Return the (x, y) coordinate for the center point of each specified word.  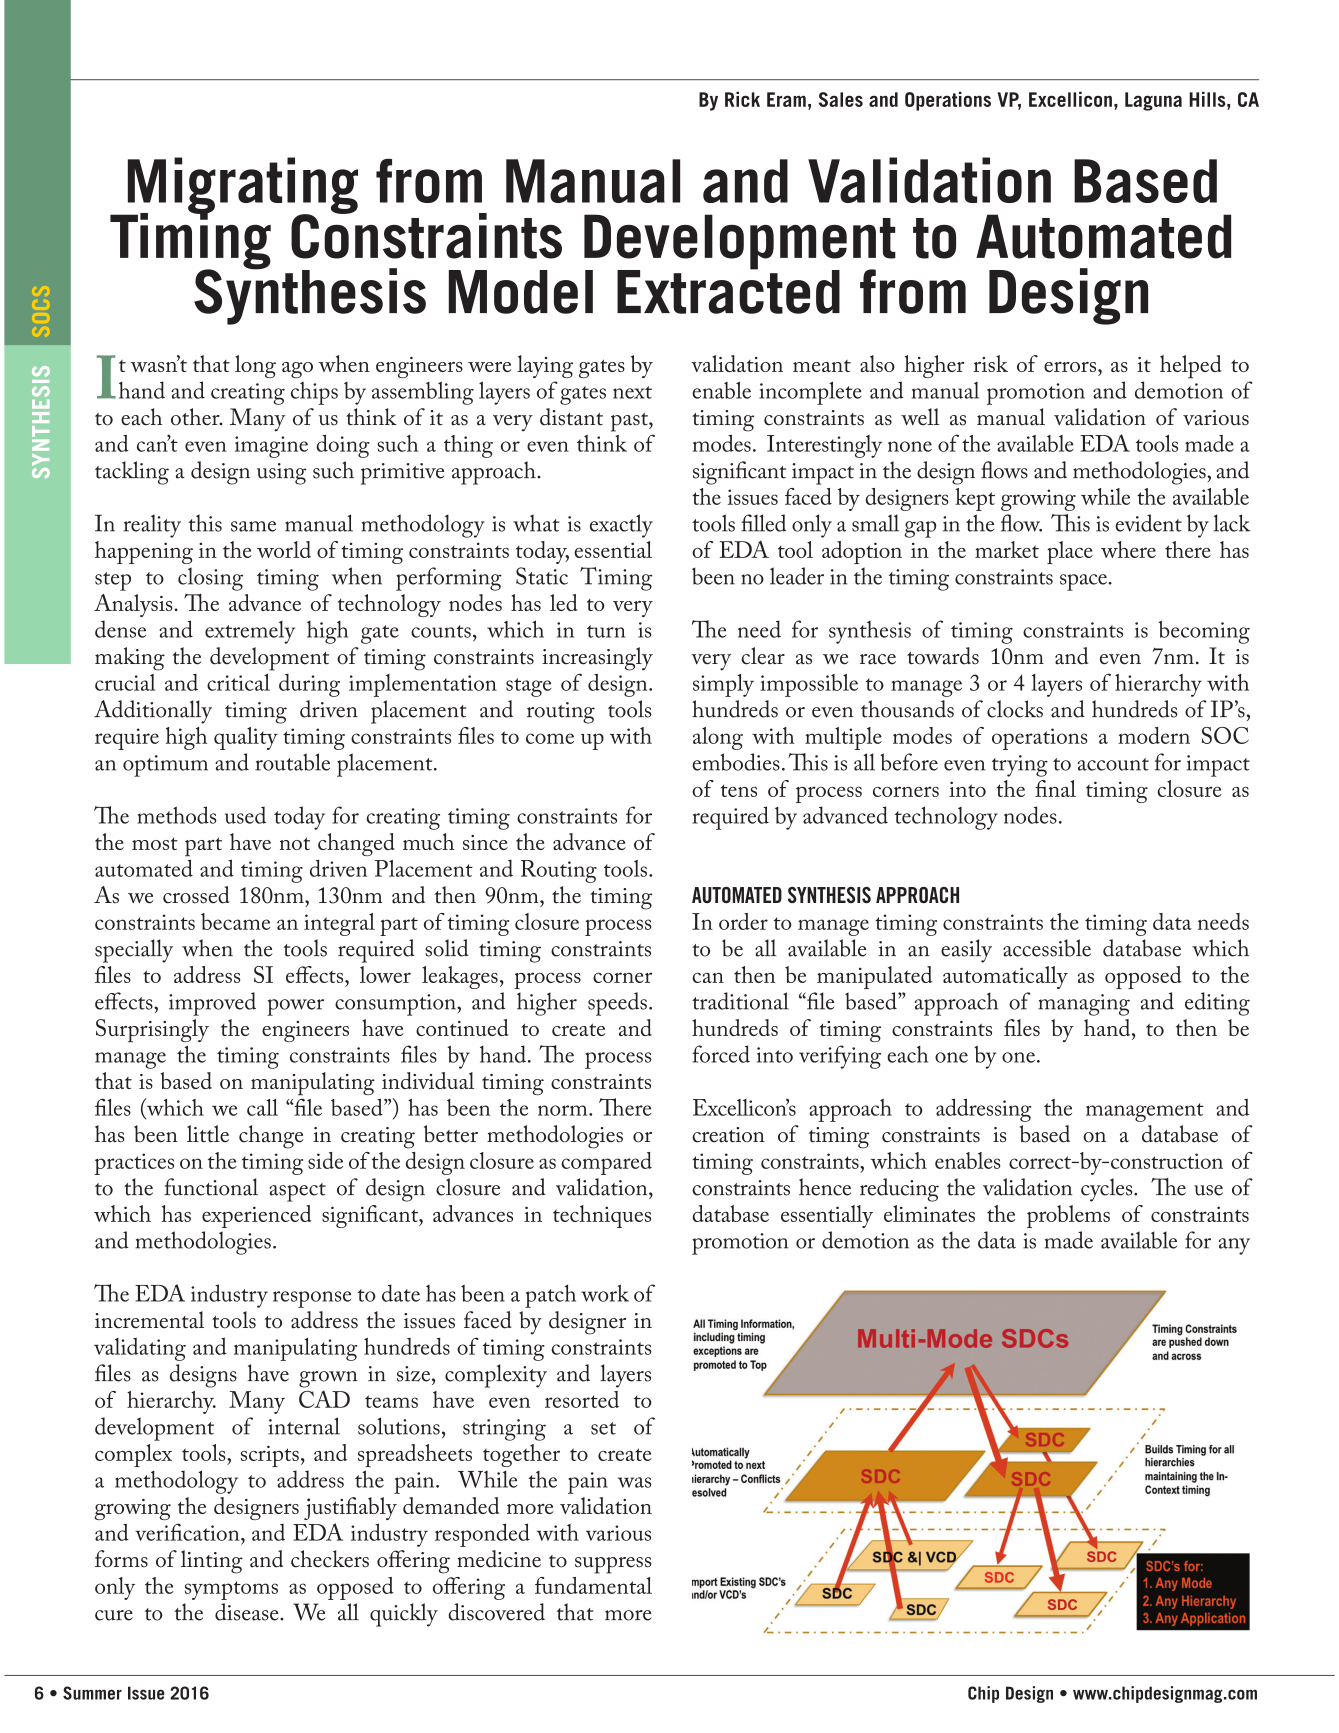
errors (1071, 367)
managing (1084, 1005)
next (632, 392)
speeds (617, 1004)
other (196, 417)
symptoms (231, 1590)
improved (212, 1004)
